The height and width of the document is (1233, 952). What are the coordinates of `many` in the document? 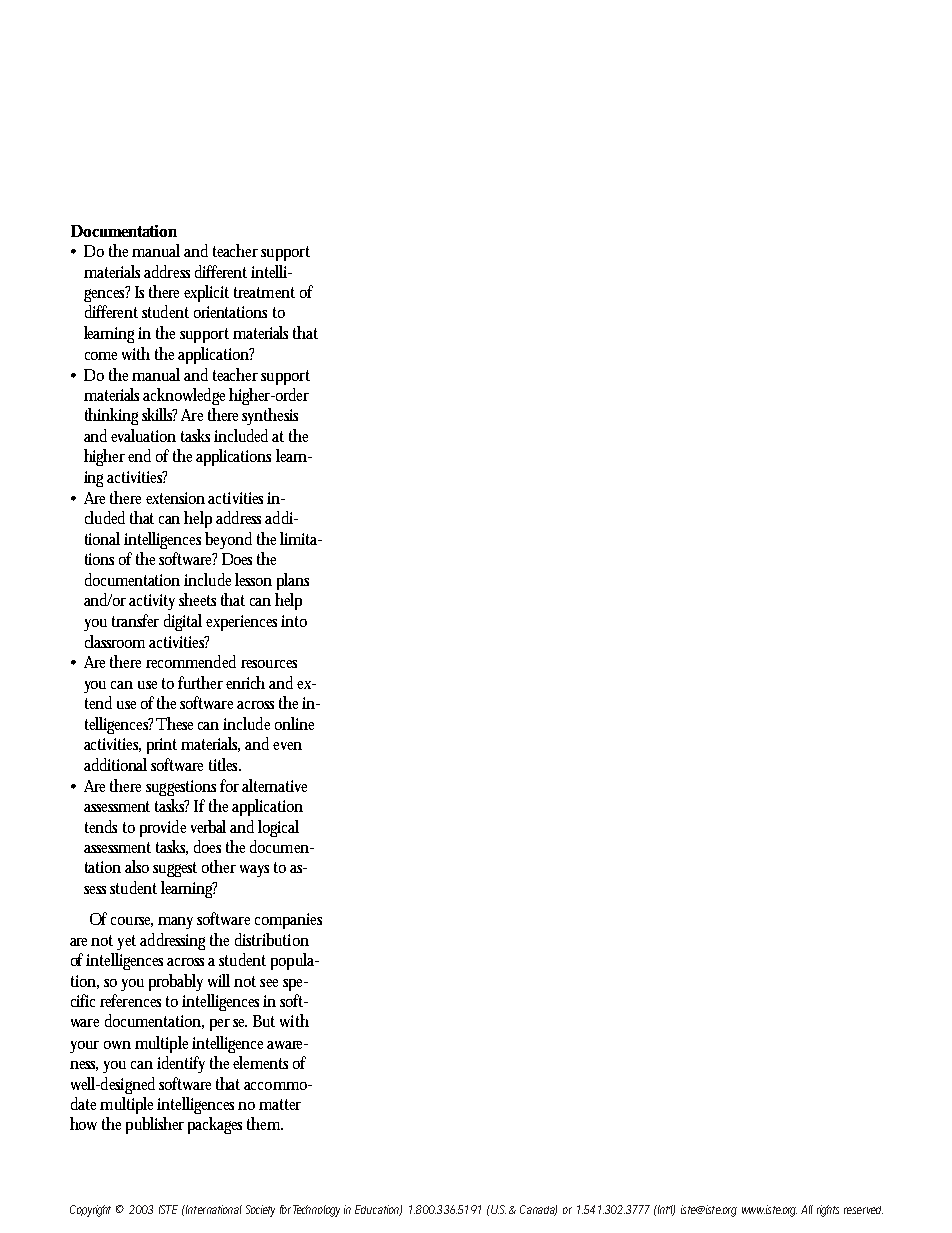 It's located at (175, 923).
